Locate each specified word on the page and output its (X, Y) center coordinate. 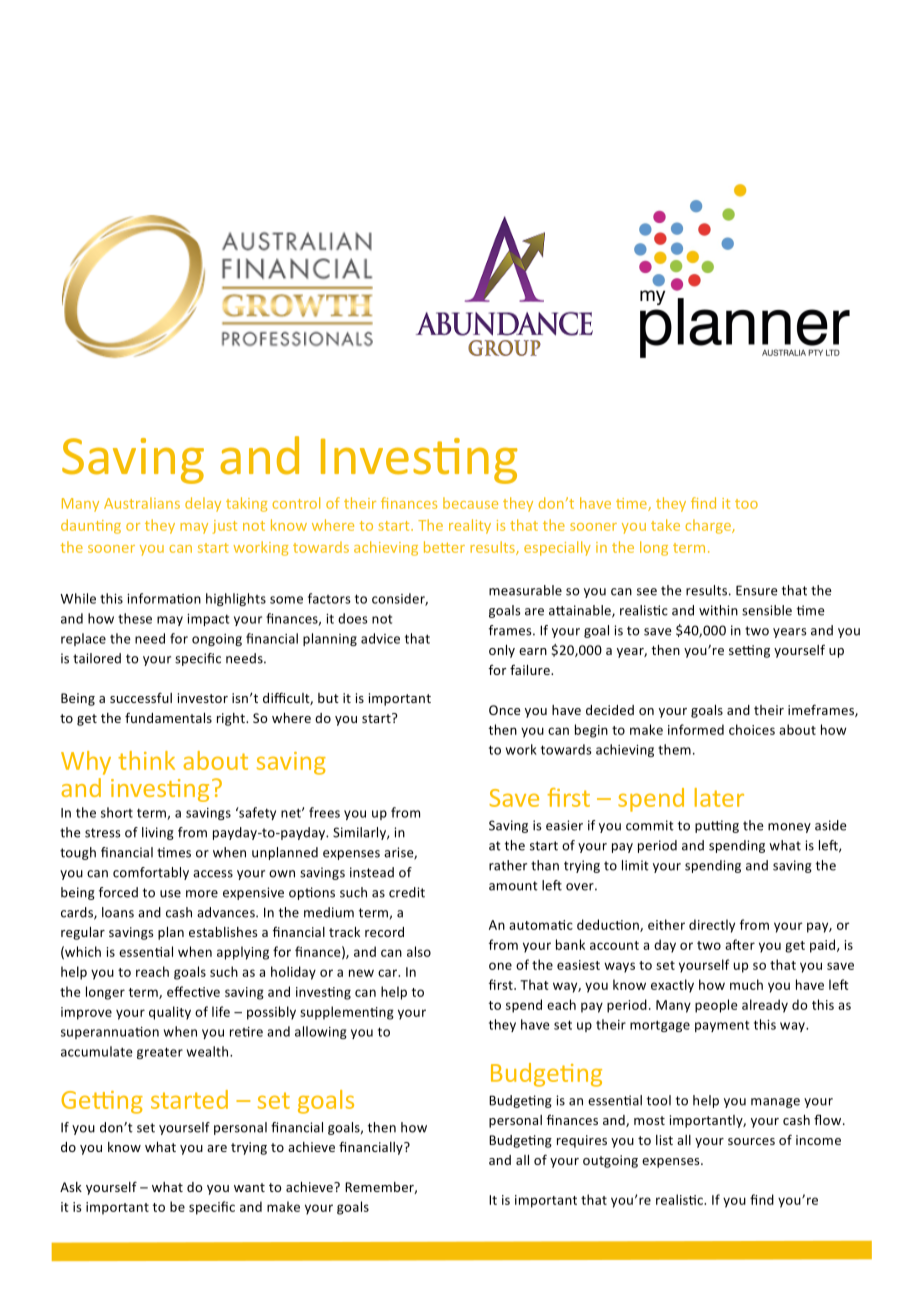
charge (709, 526)
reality (470, 526)
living (158, 833)
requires (582, 1141)
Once (504, 710)
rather (508, 865)
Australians (142, 503)
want (249, 1187)
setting (749, 651)
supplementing (347, 1013)
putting (717, 826)
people (716, 1006)
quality (170, 1013)
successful (141, 697)
